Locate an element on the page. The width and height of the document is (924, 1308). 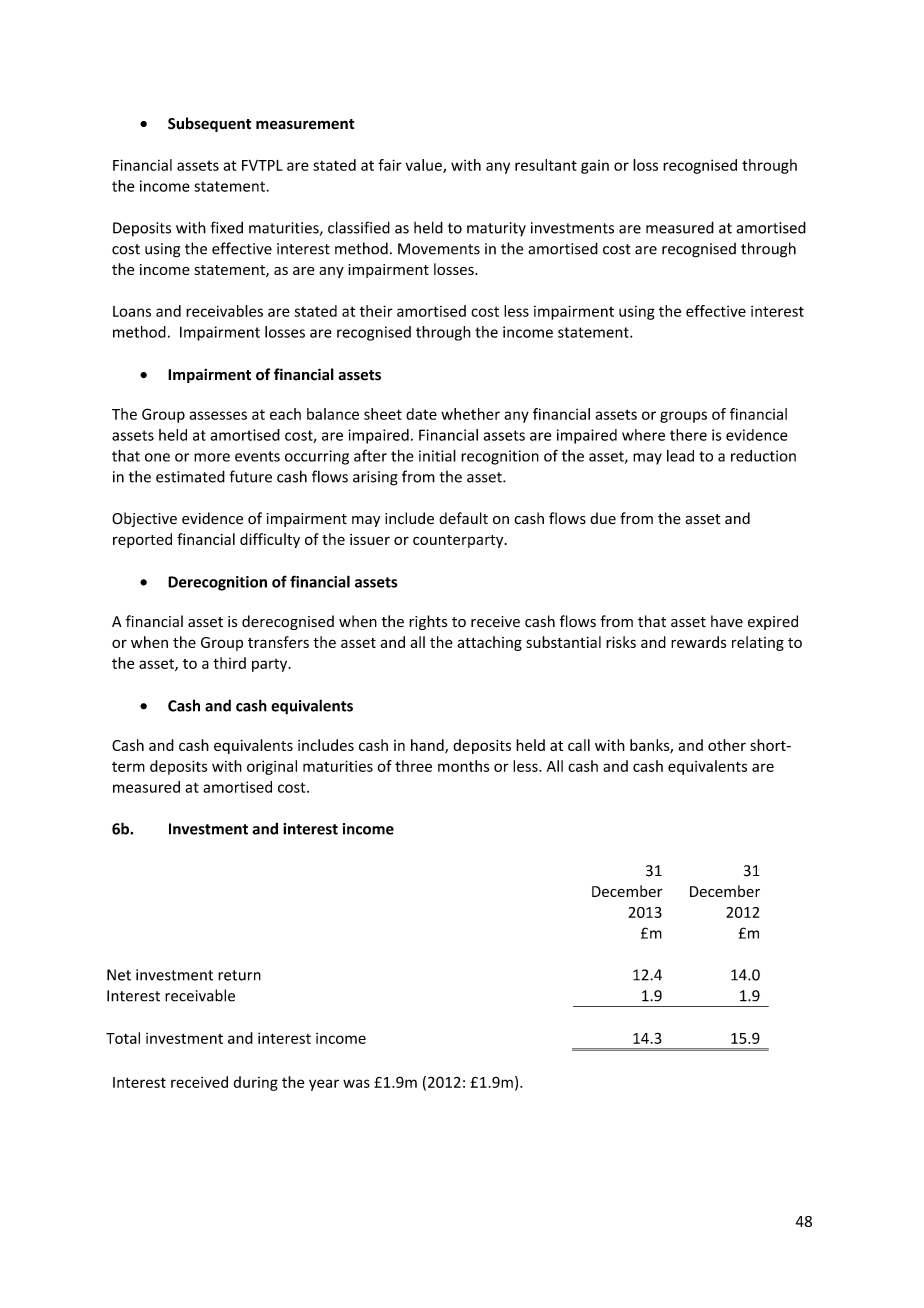
value is located at coordinates (425, 166).
